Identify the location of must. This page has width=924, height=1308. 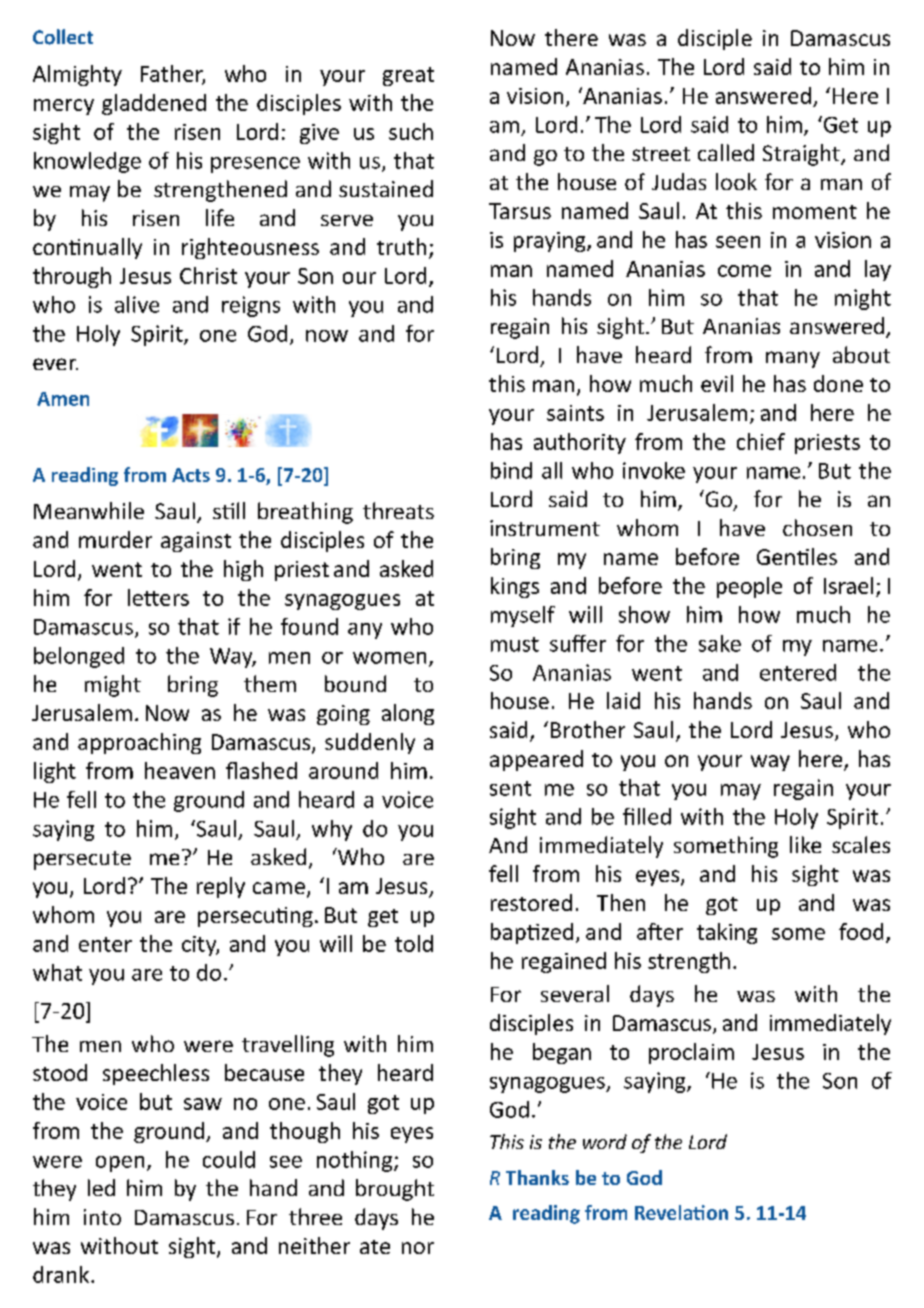
(515, 644).
